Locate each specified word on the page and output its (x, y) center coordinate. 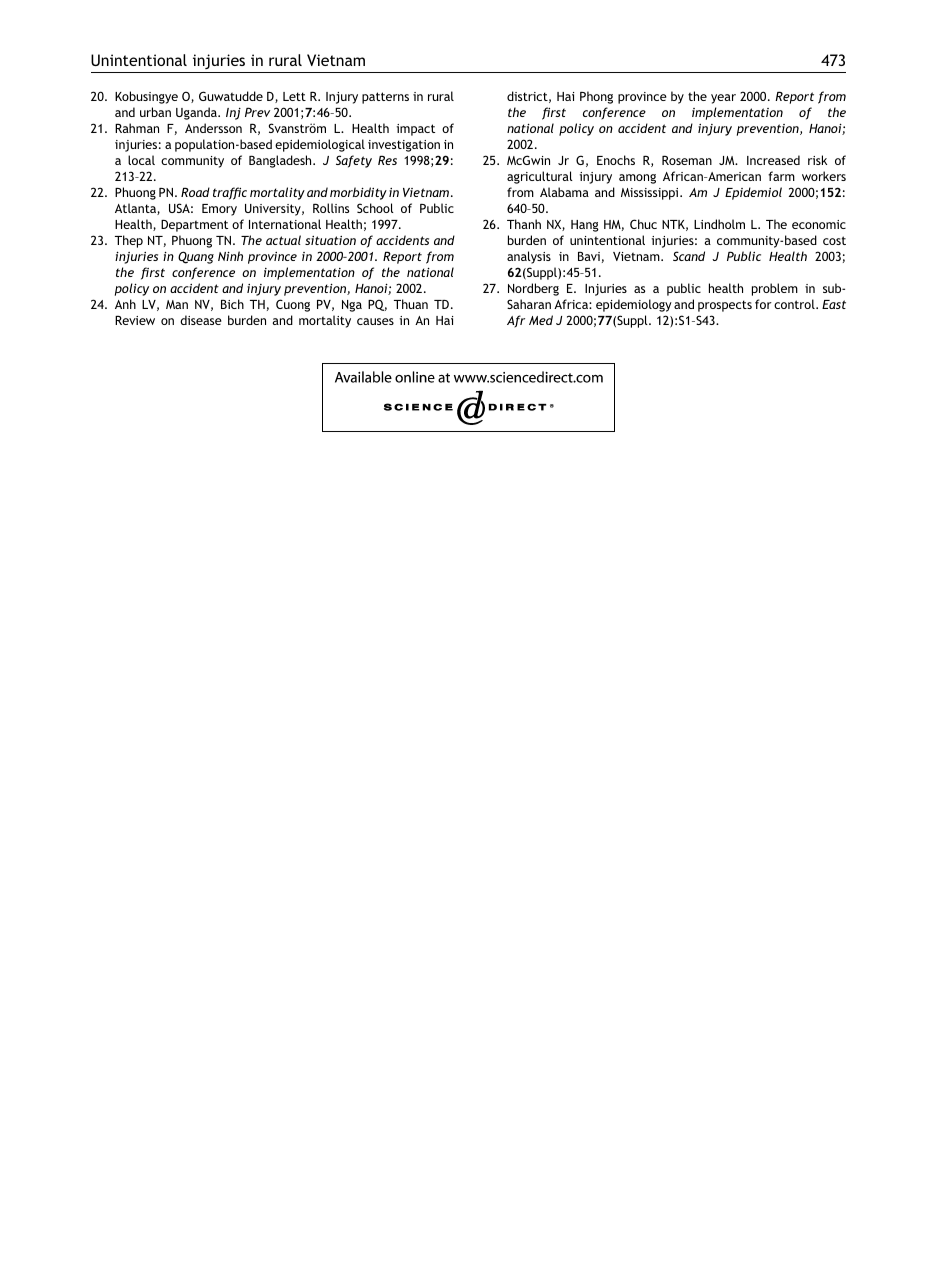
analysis (529, 257)
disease (201, 320)
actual (283, 240)
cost (834, 240)
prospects (725, 306)
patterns (385, 98)
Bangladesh (281, 161)
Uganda (197, 113)
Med (541, 320)
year (723, 99)
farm (781, 176)
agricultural (540, 177)
